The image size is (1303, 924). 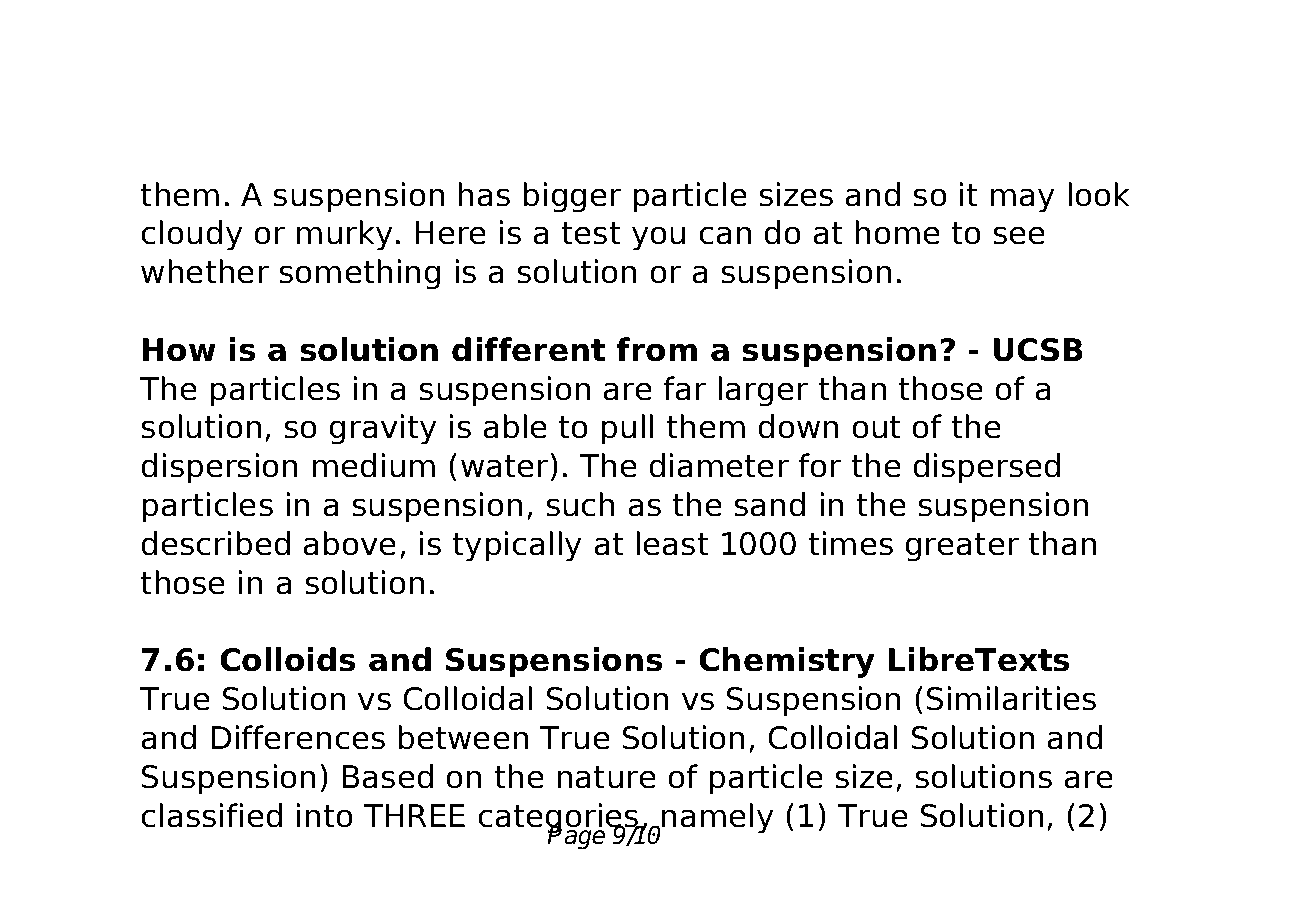 What do you see at coordinates (1023, 200) in the image?
I see `may` at bounding box center [1023, 200].
